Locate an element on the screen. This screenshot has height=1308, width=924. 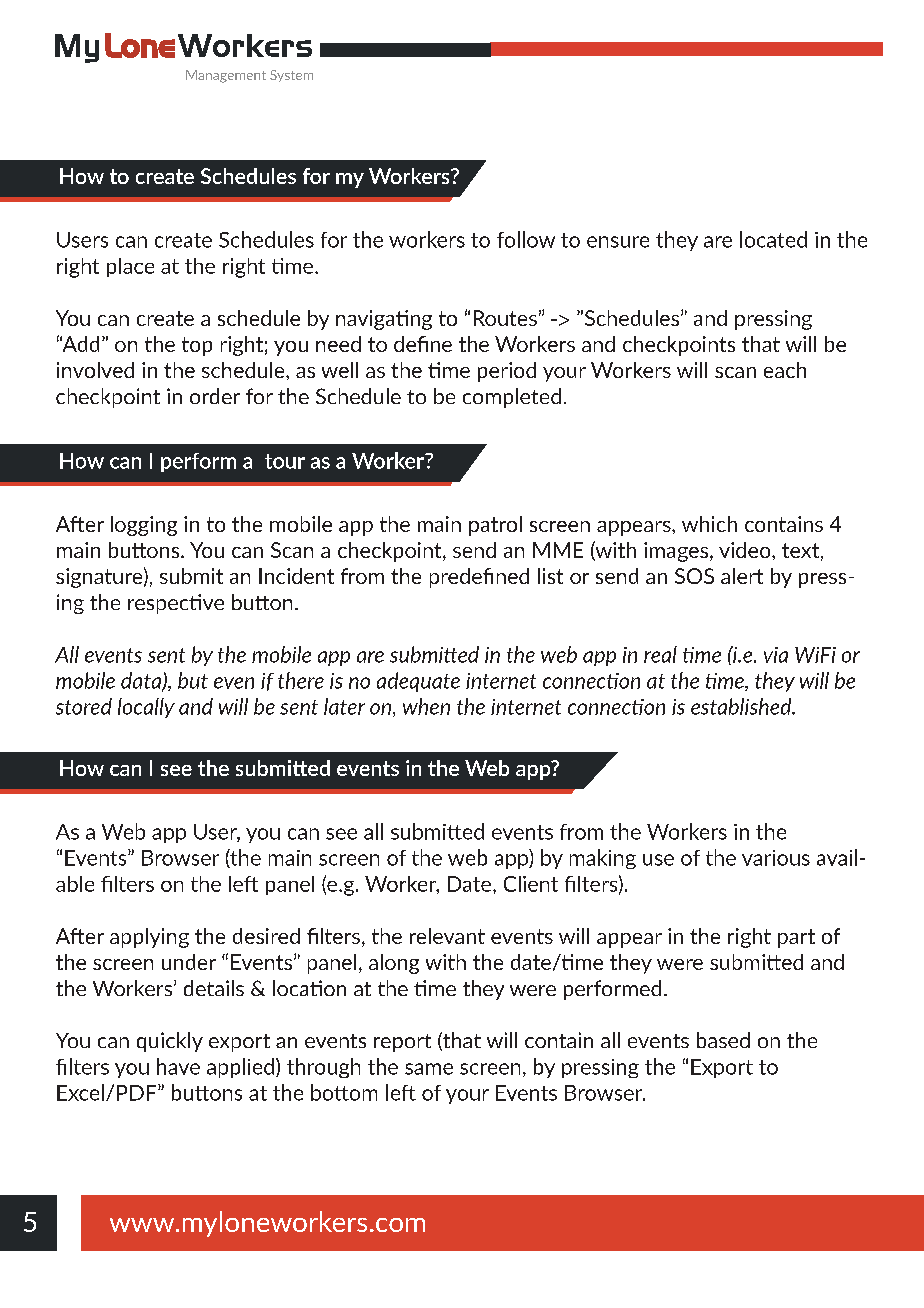
various is located at coordinates (776, 858).
